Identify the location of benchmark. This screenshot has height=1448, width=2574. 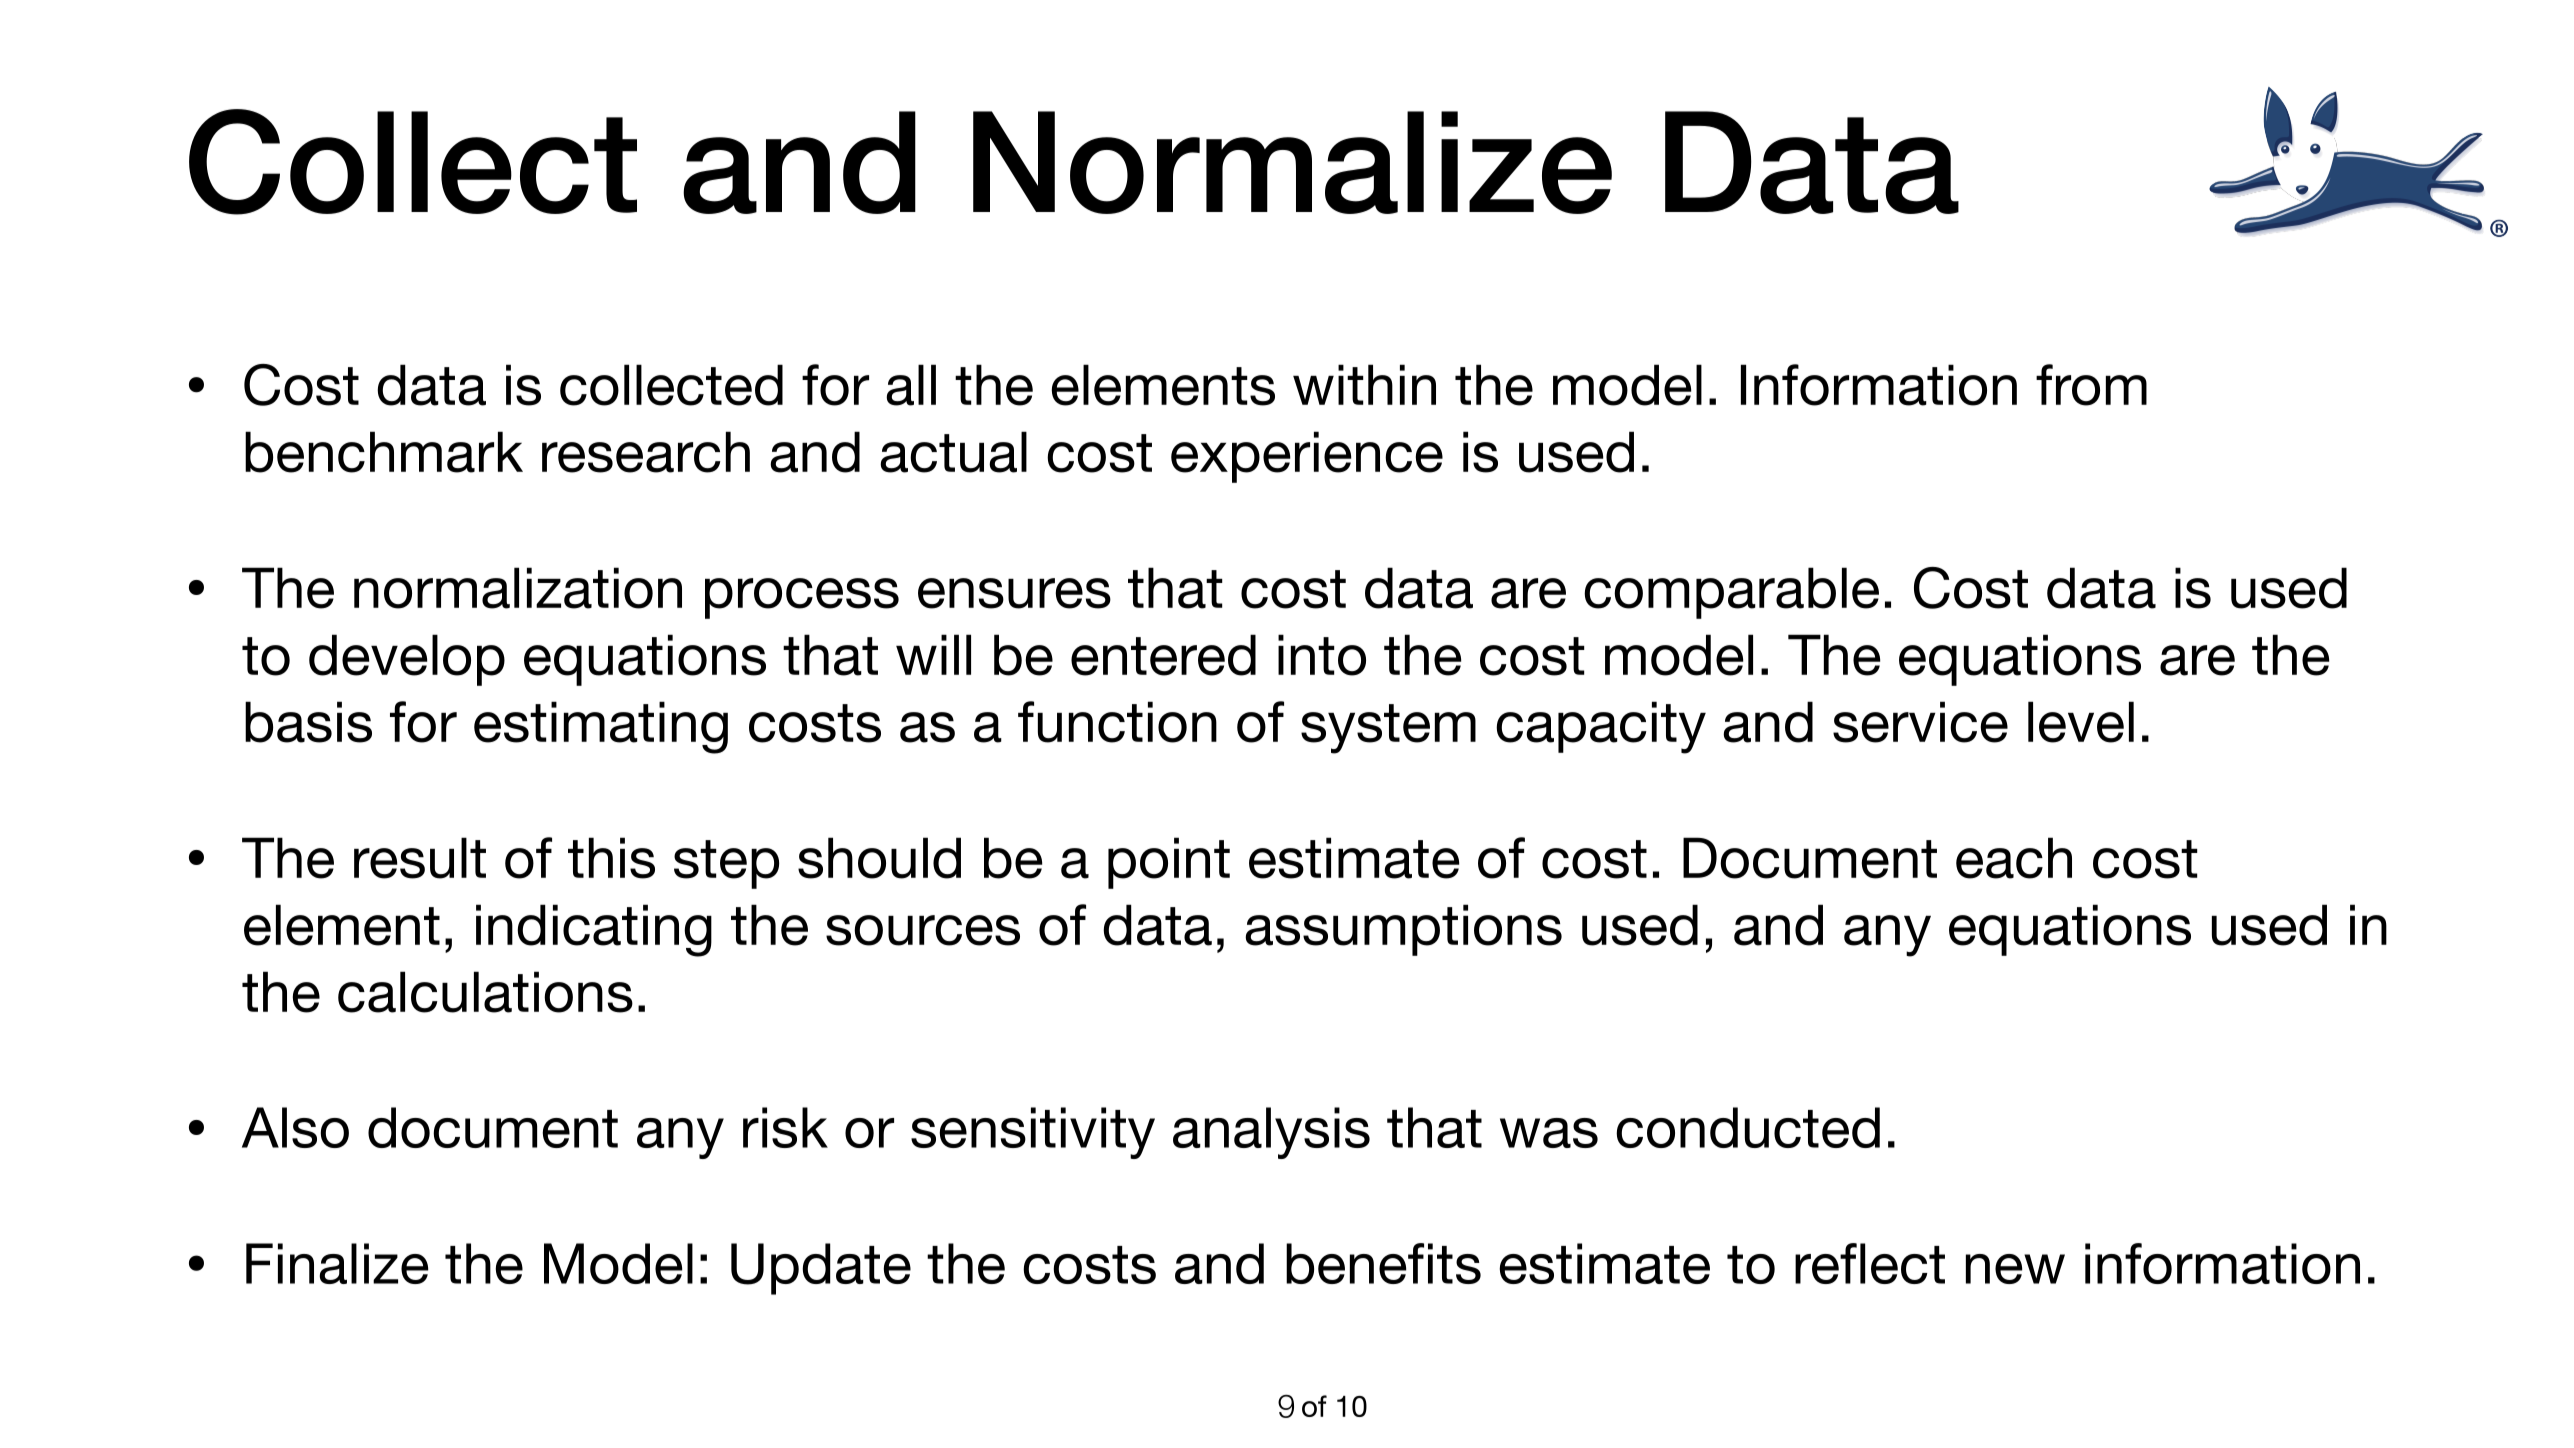
(384, 452).
